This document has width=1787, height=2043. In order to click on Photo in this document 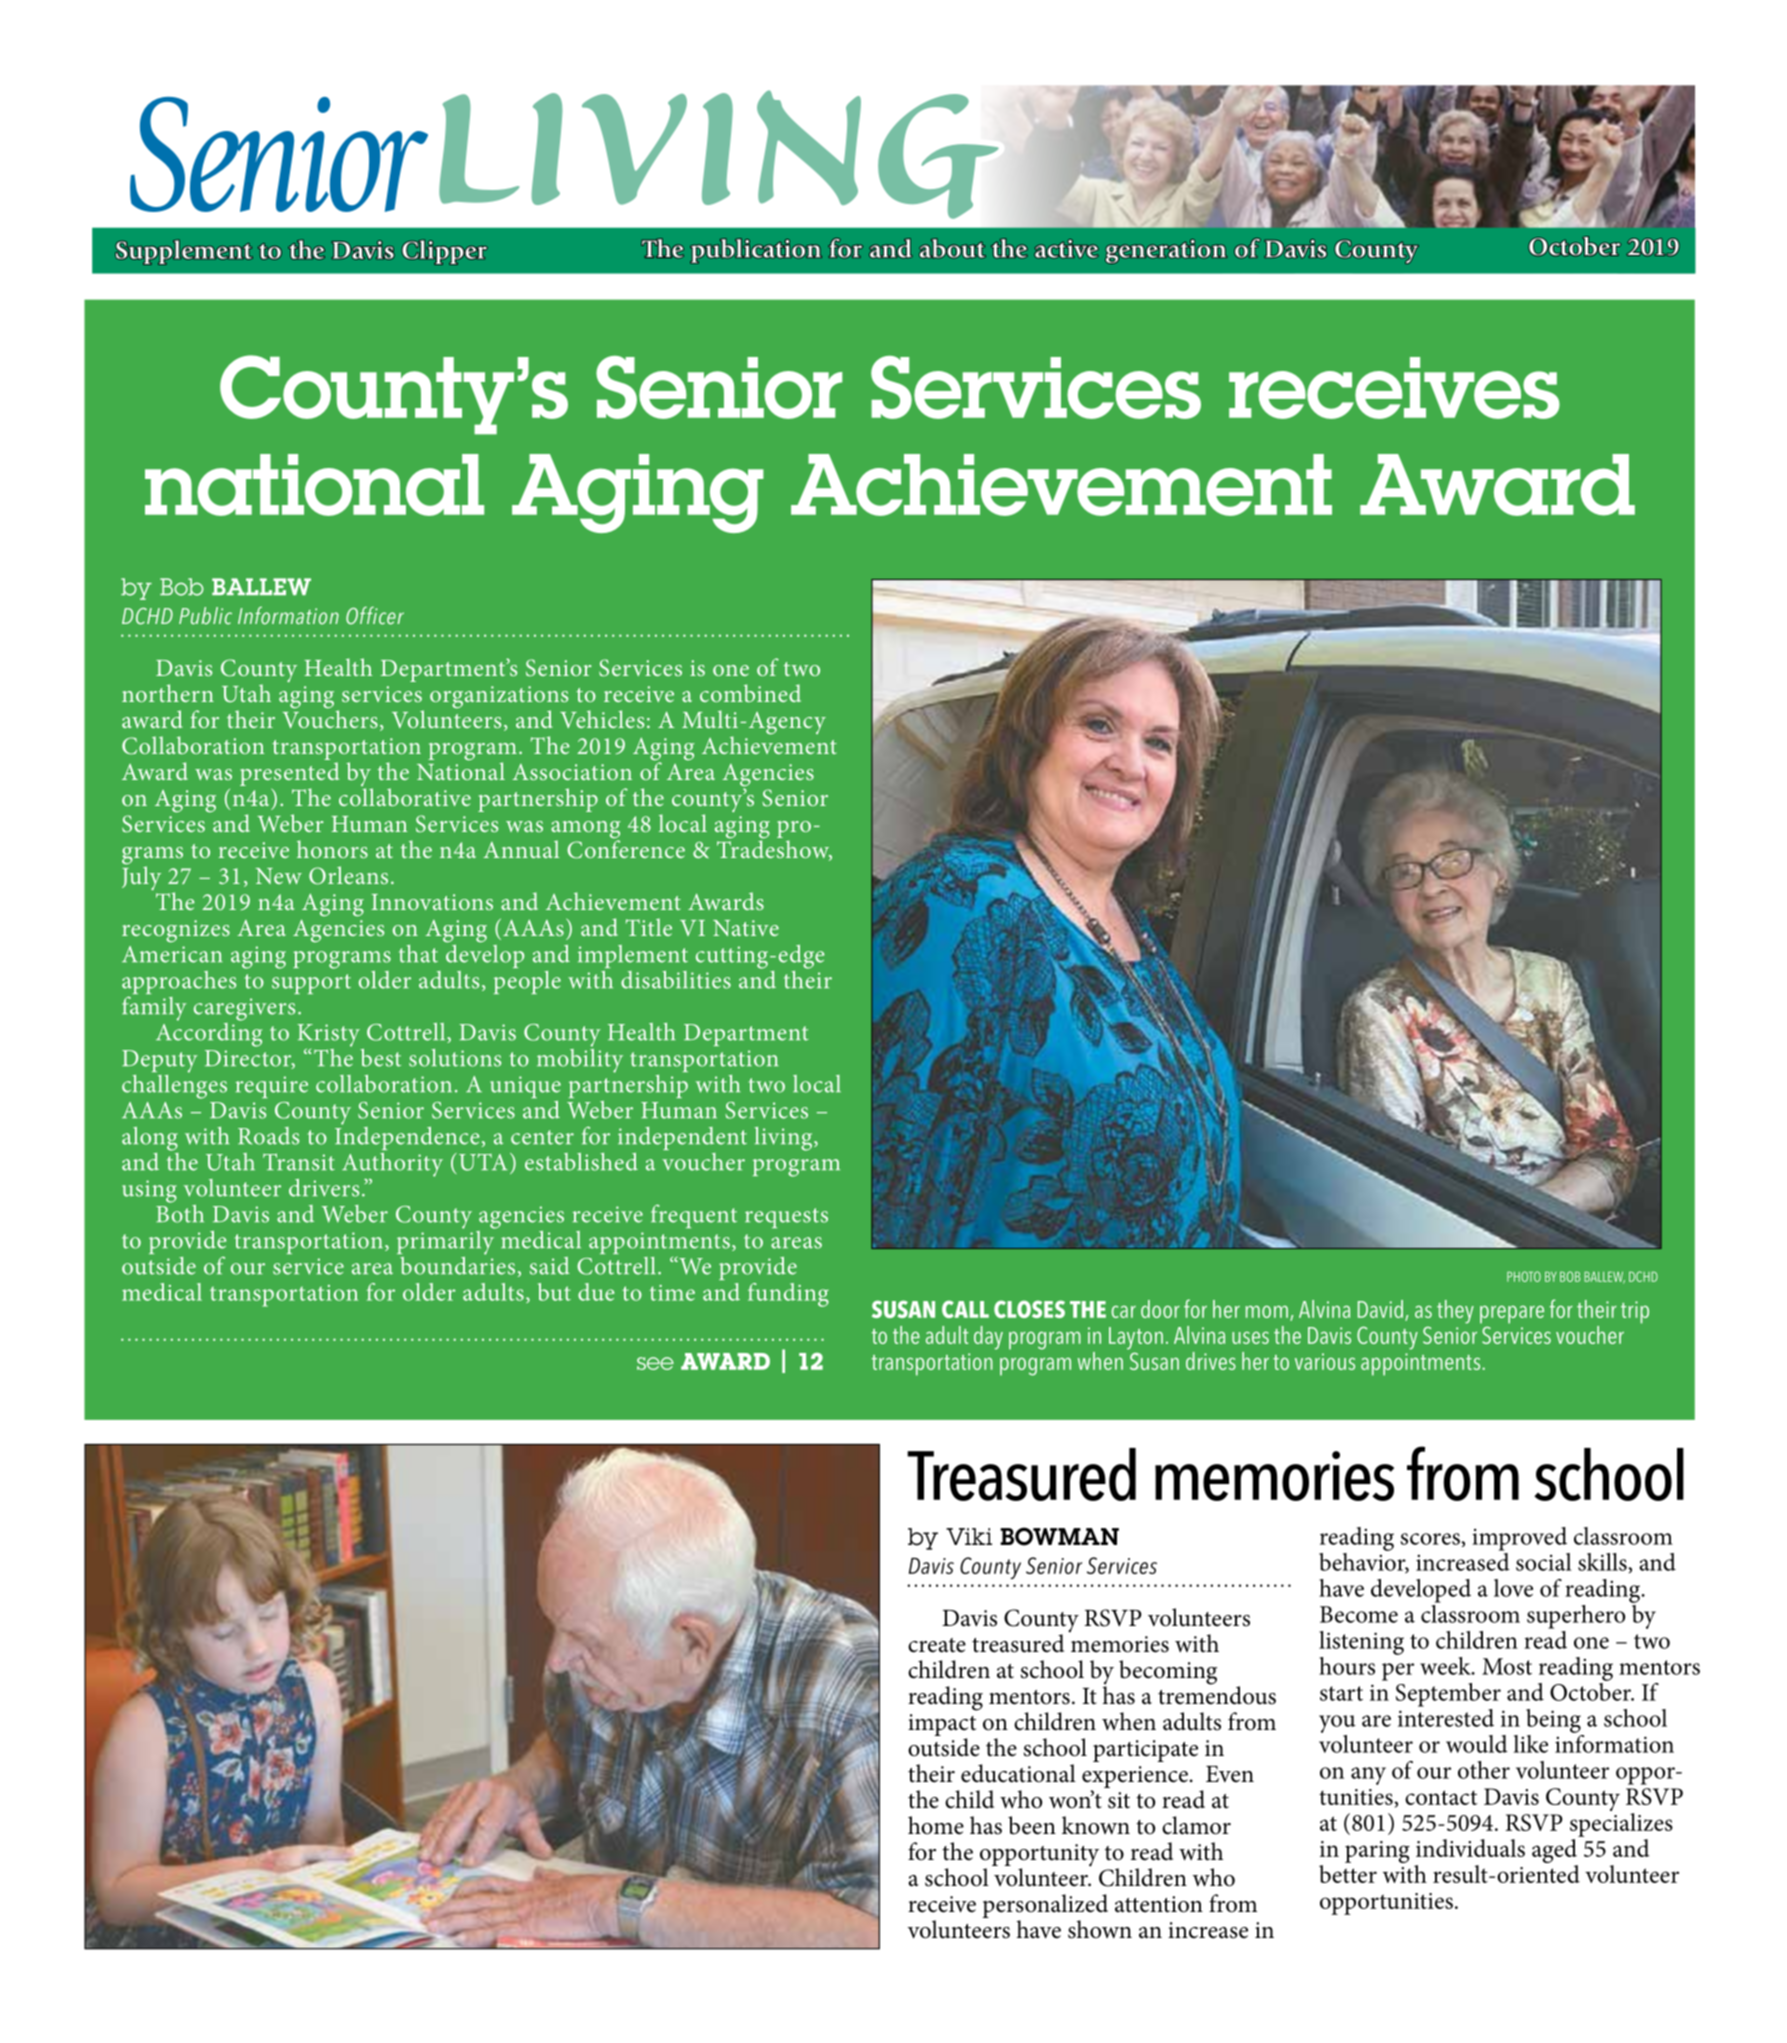, I will do `click(1524, 1276)`.
